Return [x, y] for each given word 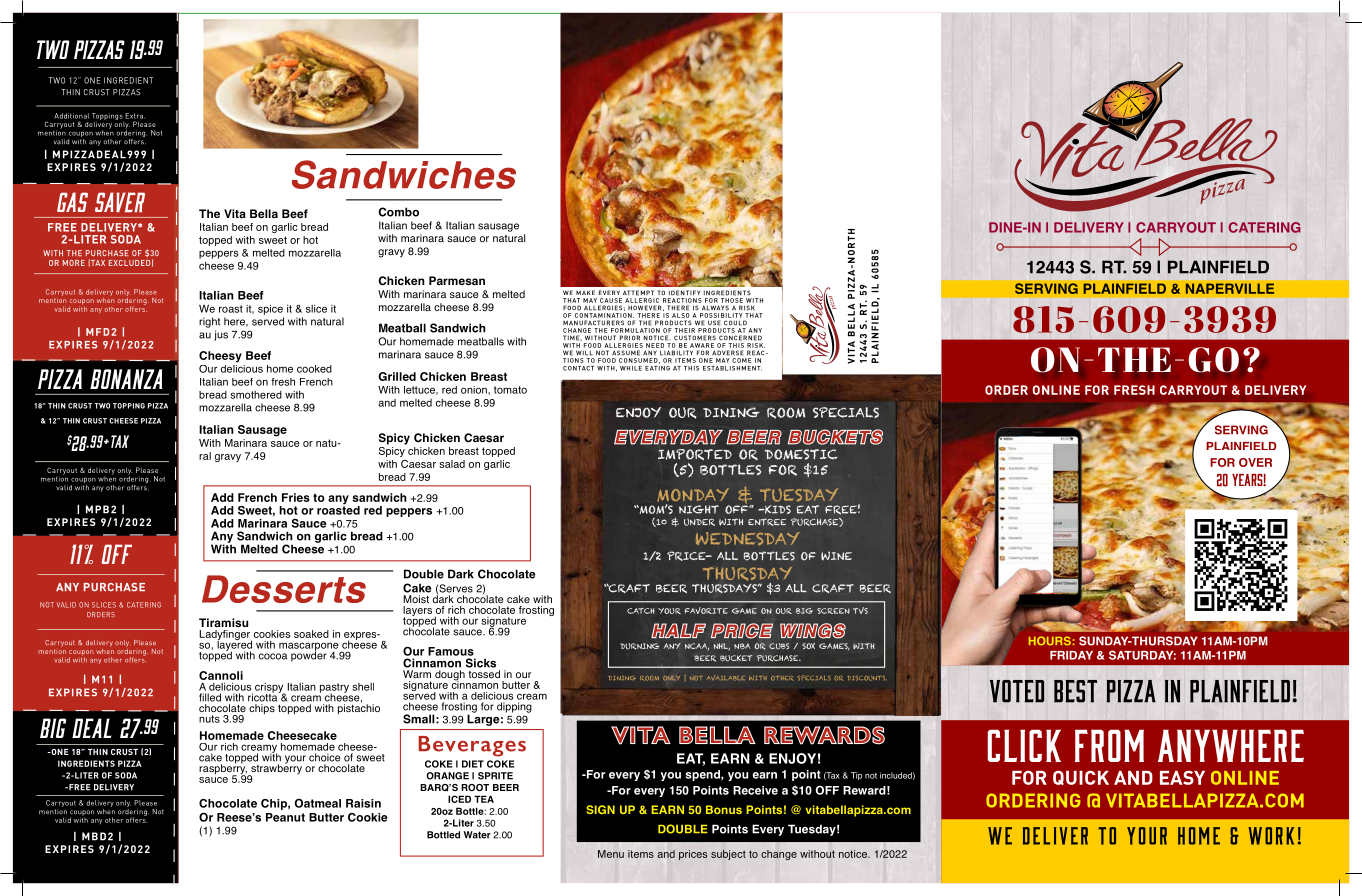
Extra [135, 116]
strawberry [275, 769]
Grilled [397, 376]
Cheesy [220, 357]
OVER [1255, 462]
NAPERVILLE [1229, 288]
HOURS [1050, 641]
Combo [399, 212]
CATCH [641, 611]
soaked [311, 634]
